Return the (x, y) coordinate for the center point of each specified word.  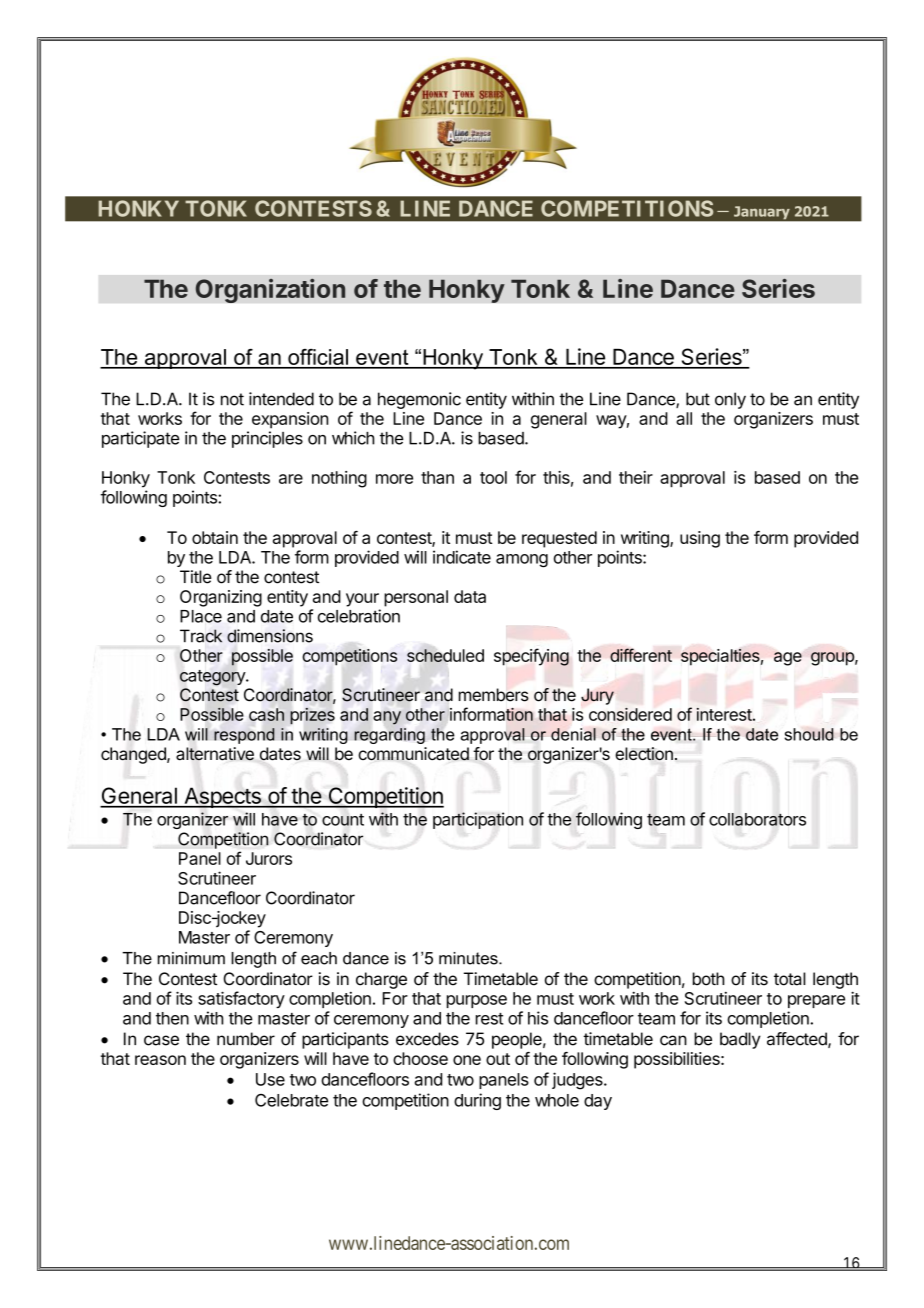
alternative (215, 754)
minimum (191, 958)
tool (493, 477)
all (684, 418)
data (470, 596)
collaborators (757, 819)
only (730, 400)
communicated (413, 754)
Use (270, 1079)
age (788, 659)
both (708, 979)
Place (201, 616)
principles (267, 439)
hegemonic (419, 400)
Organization (270, 290)
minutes (469, 958)
